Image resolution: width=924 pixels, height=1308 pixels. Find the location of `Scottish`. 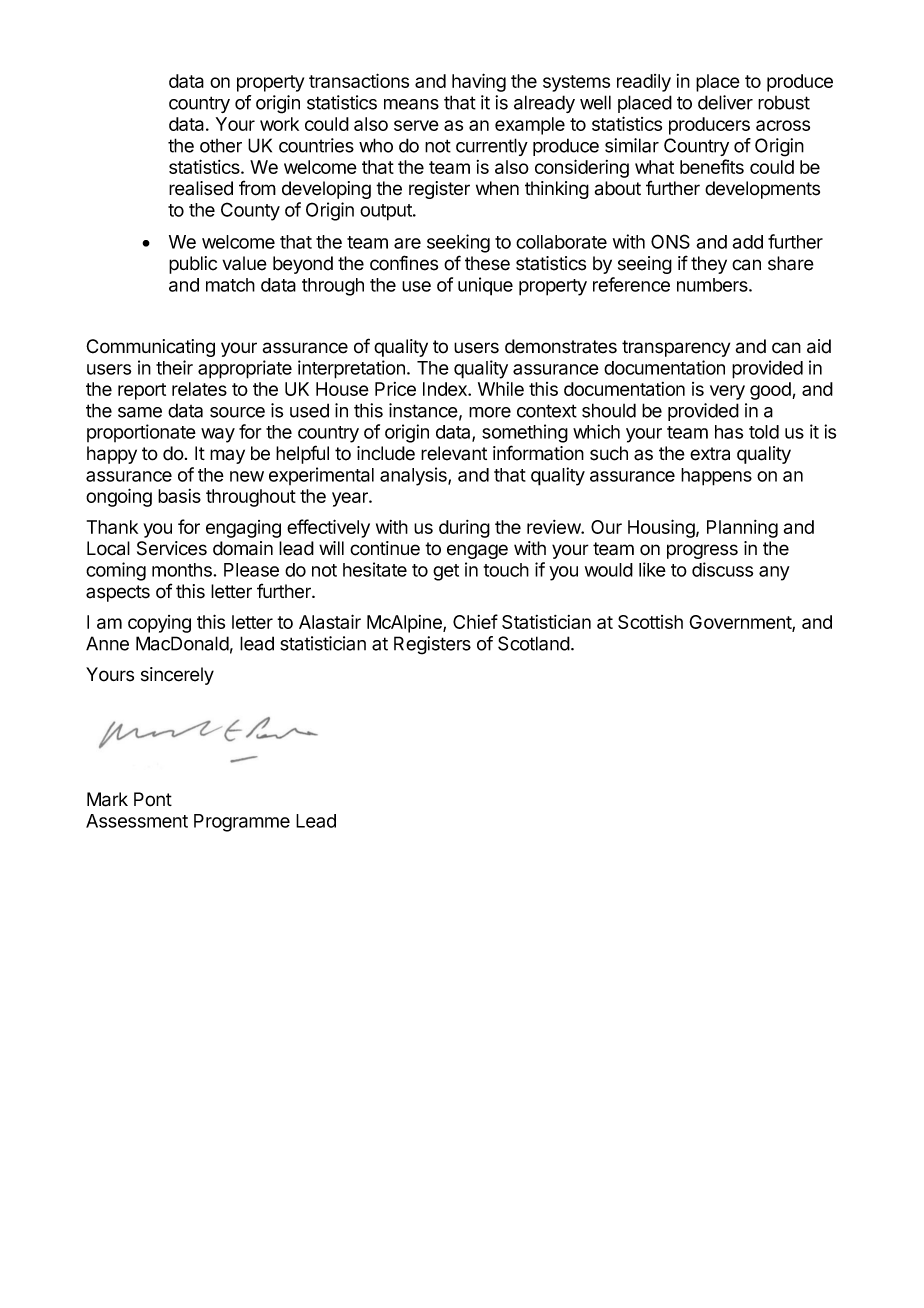

Scottish is located at coordinates (650, 622).
